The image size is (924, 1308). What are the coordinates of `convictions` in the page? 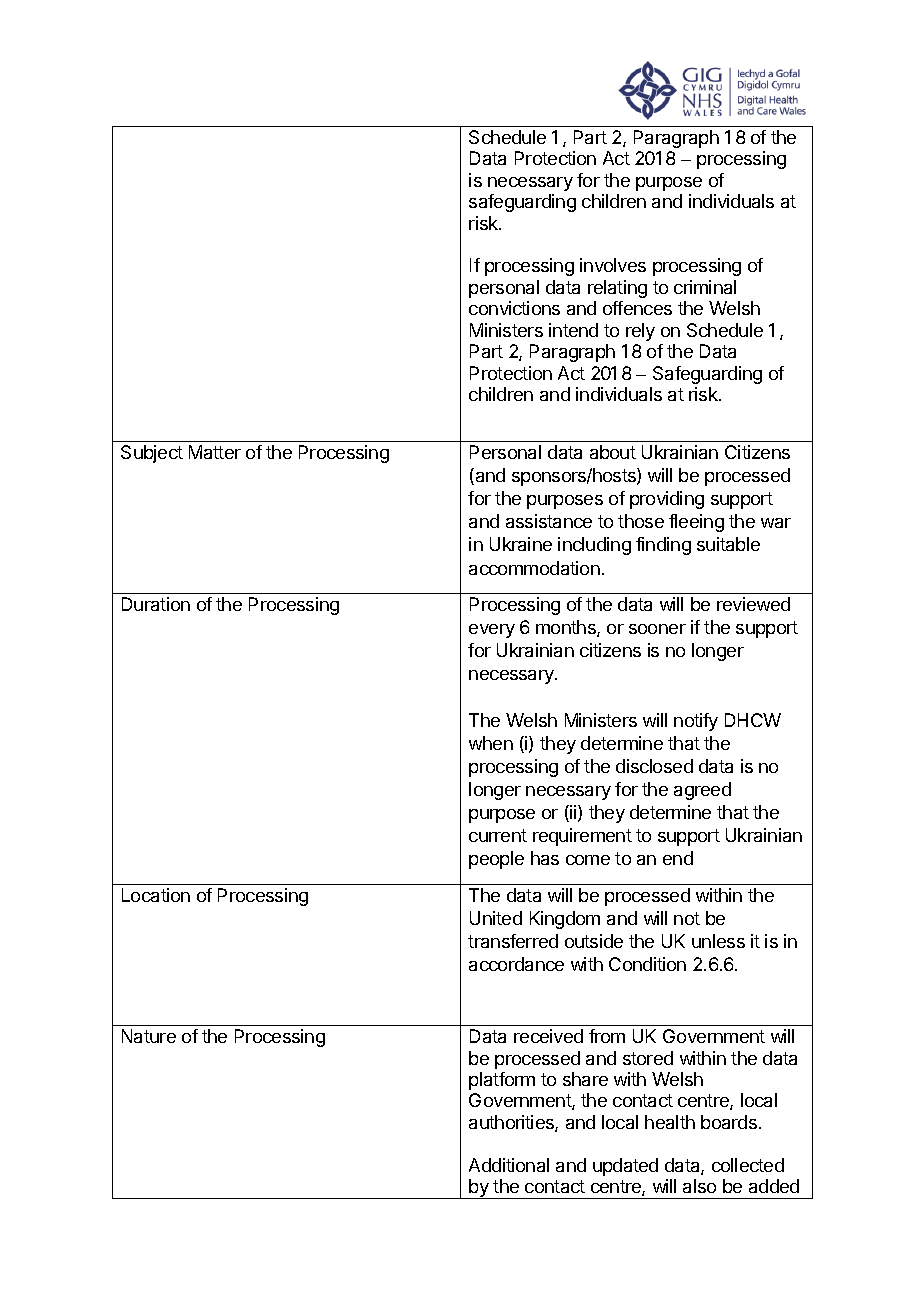 It's located at (514, 308).
